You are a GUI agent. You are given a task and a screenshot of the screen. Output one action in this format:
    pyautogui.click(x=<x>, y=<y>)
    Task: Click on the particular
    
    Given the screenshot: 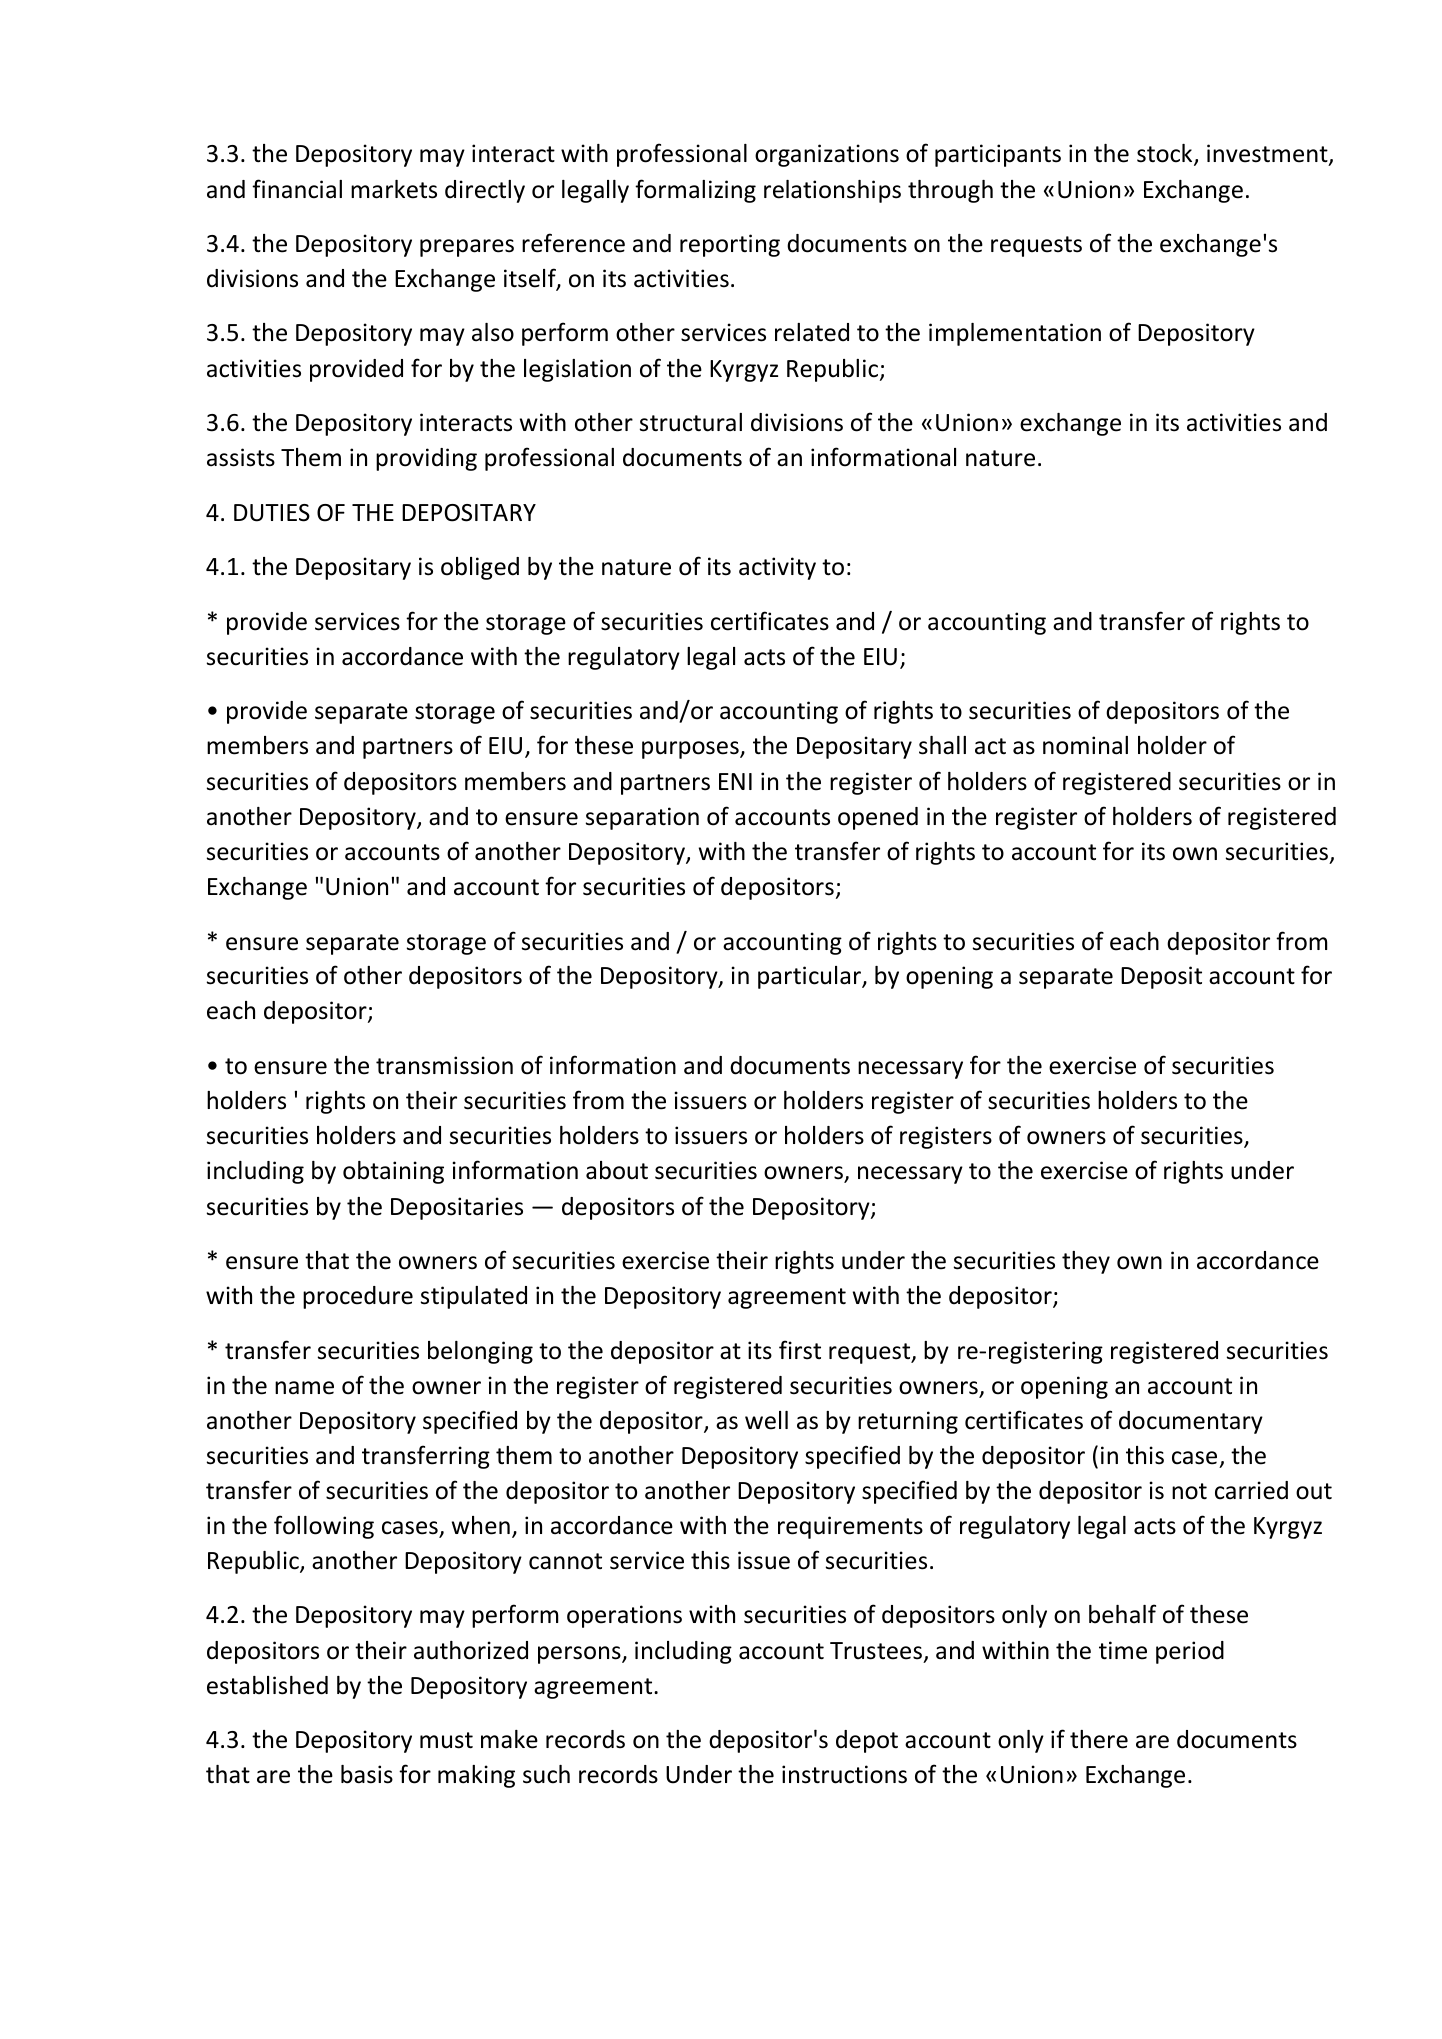 What is the action you would take?
    pyautogui.click(x=811, y=977)
